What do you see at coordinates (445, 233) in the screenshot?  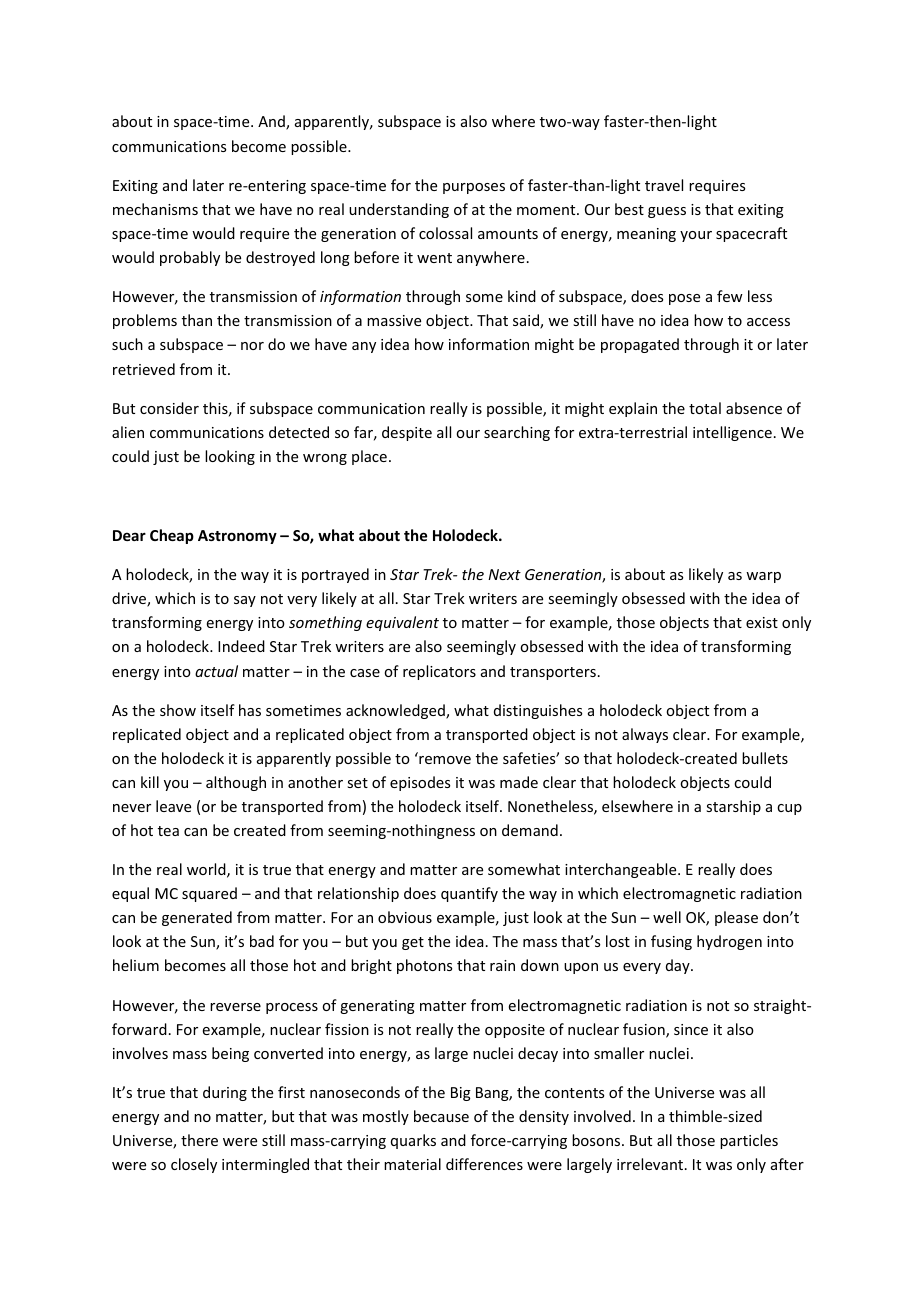 I see `colossal` at bounding box center [445, 233].
